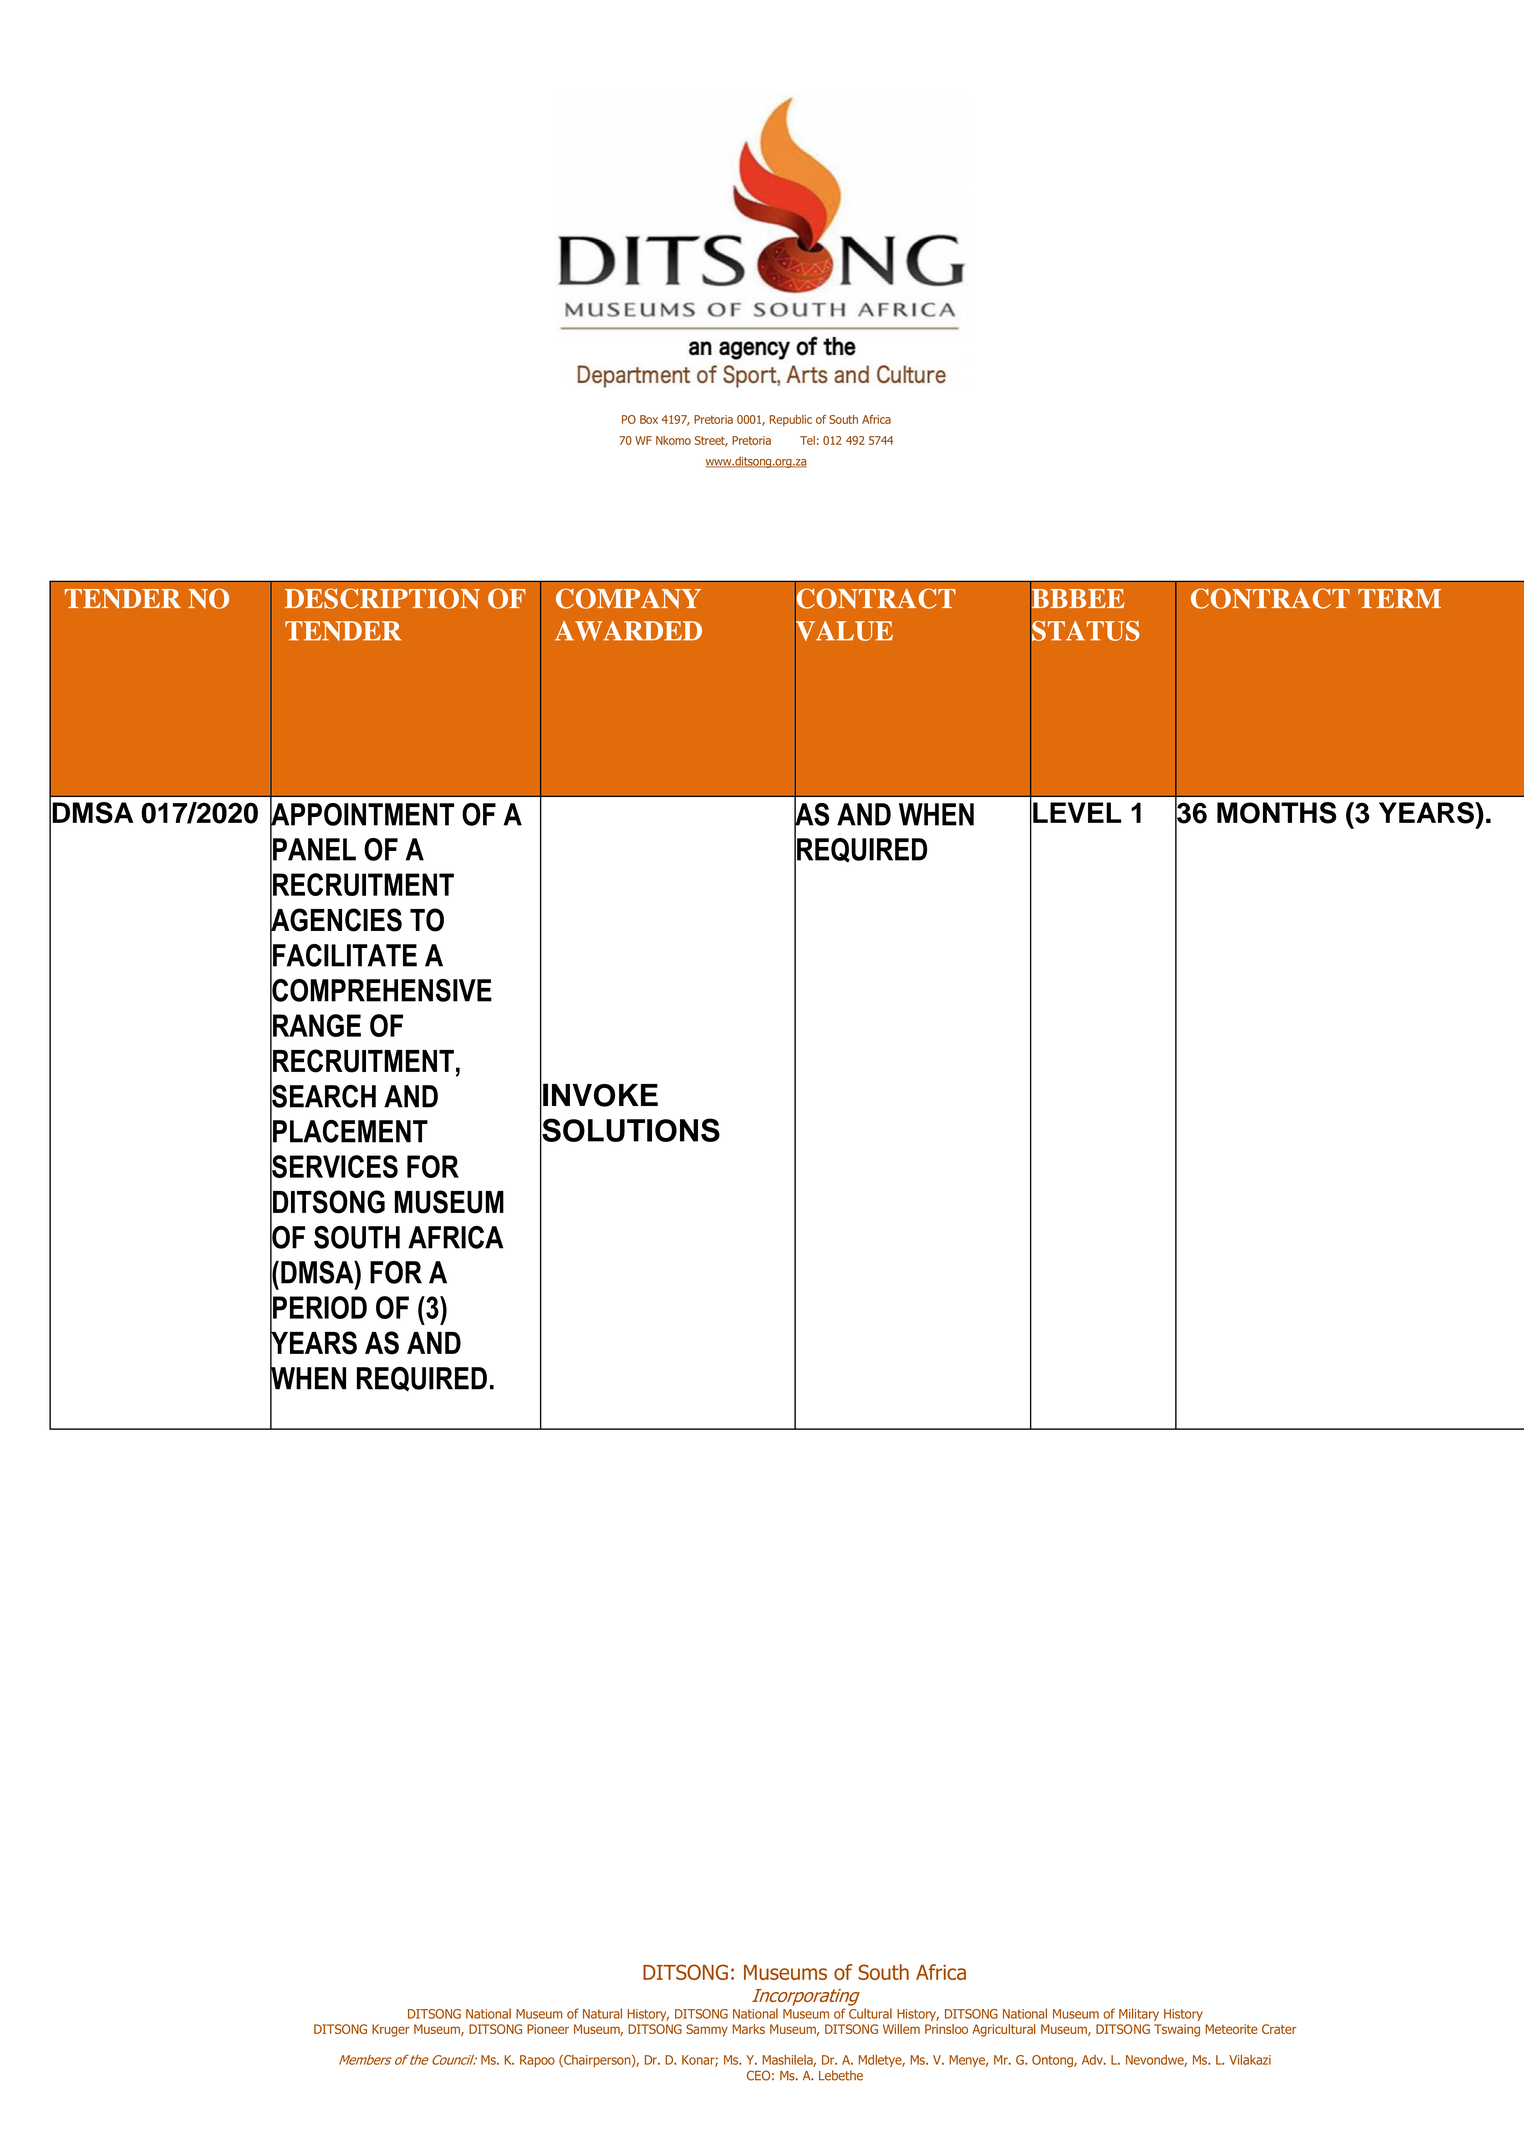  What do you see at coordinates (807, 440) in the screenshot?
I see `Tel` at bounding box center [807, 440].
